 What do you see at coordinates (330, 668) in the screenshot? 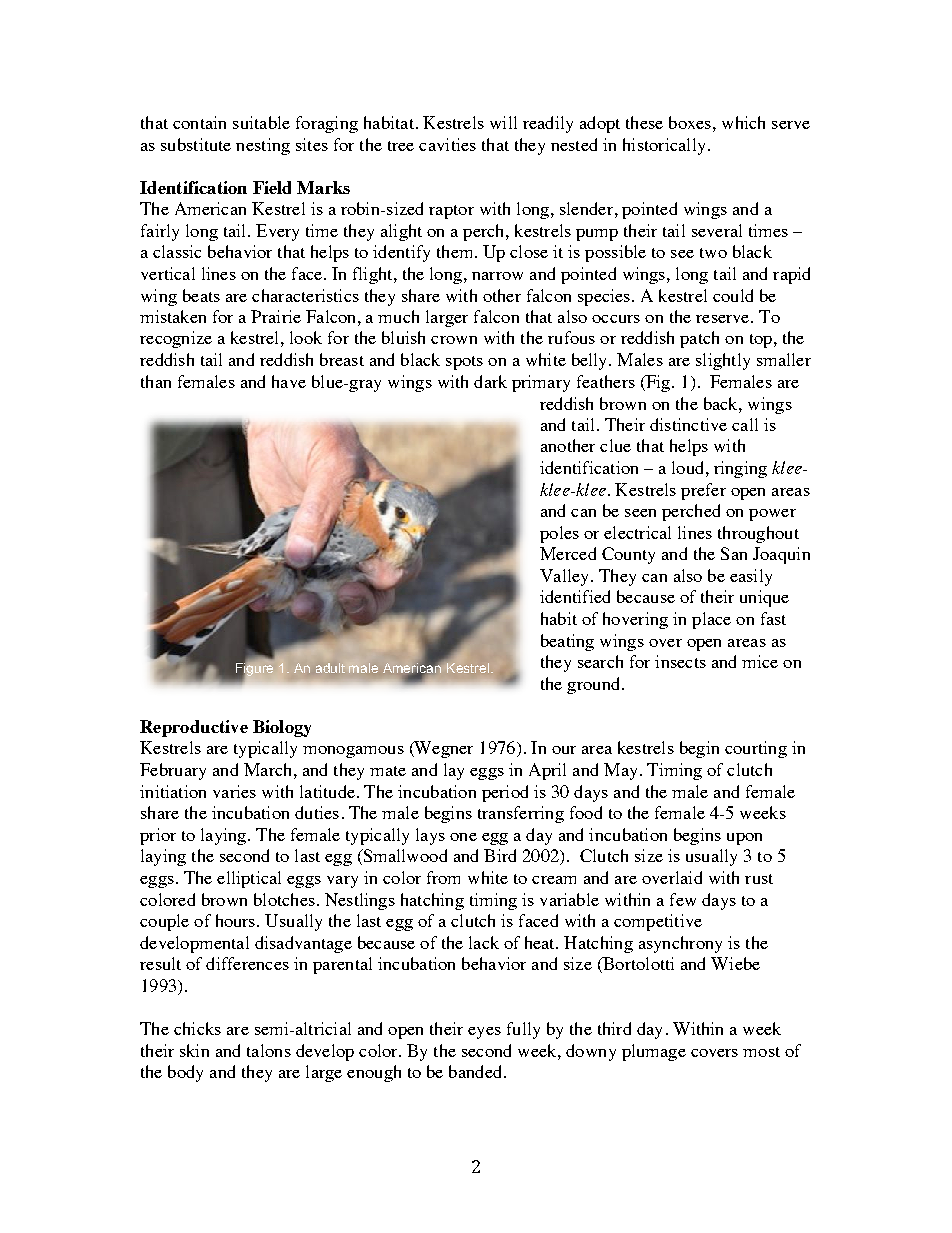
I see `adult` at bounding box center [330, 668].
